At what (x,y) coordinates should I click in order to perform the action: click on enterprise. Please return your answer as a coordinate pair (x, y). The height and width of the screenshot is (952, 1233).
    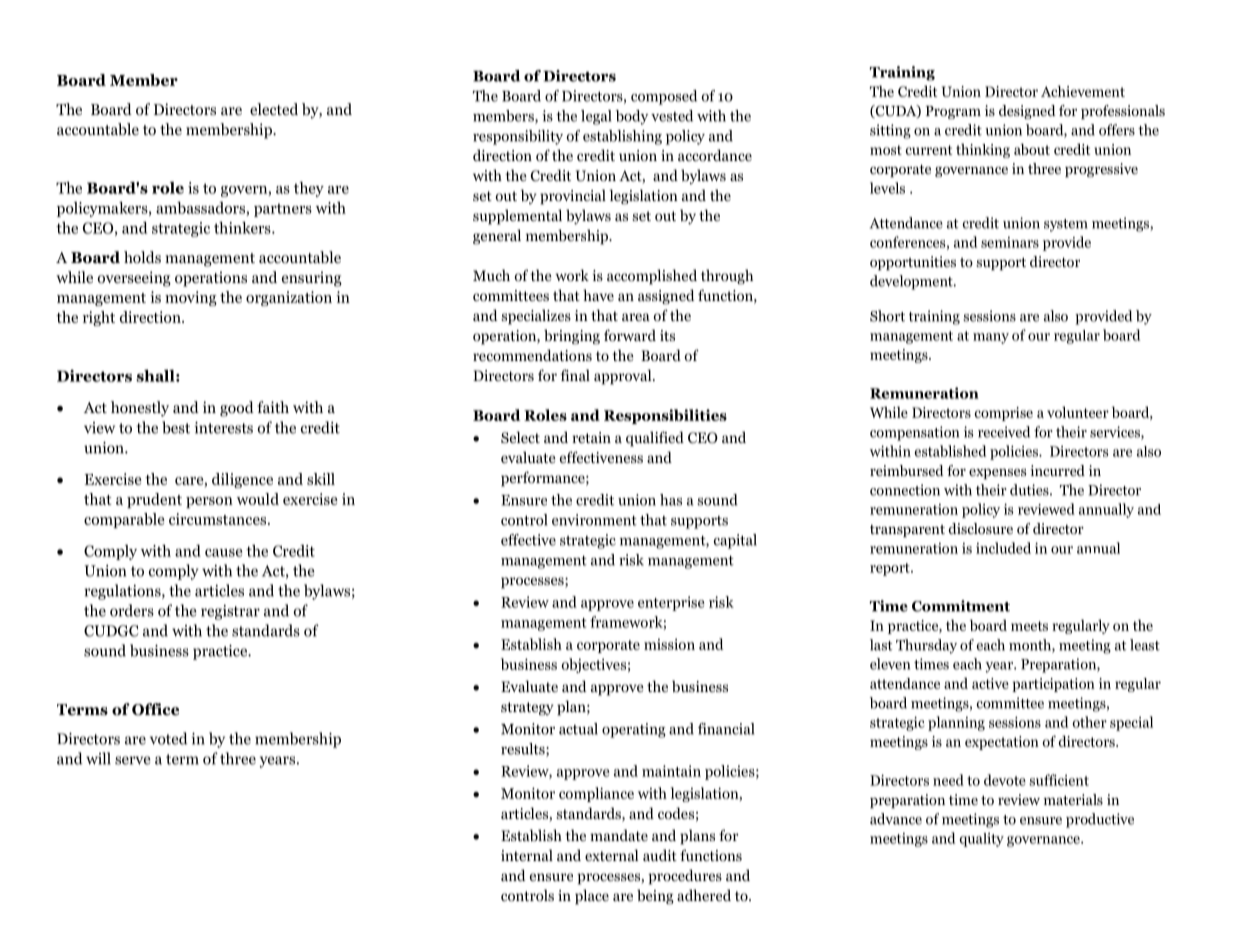
    Looking at the image, I should click on (671, 603).
